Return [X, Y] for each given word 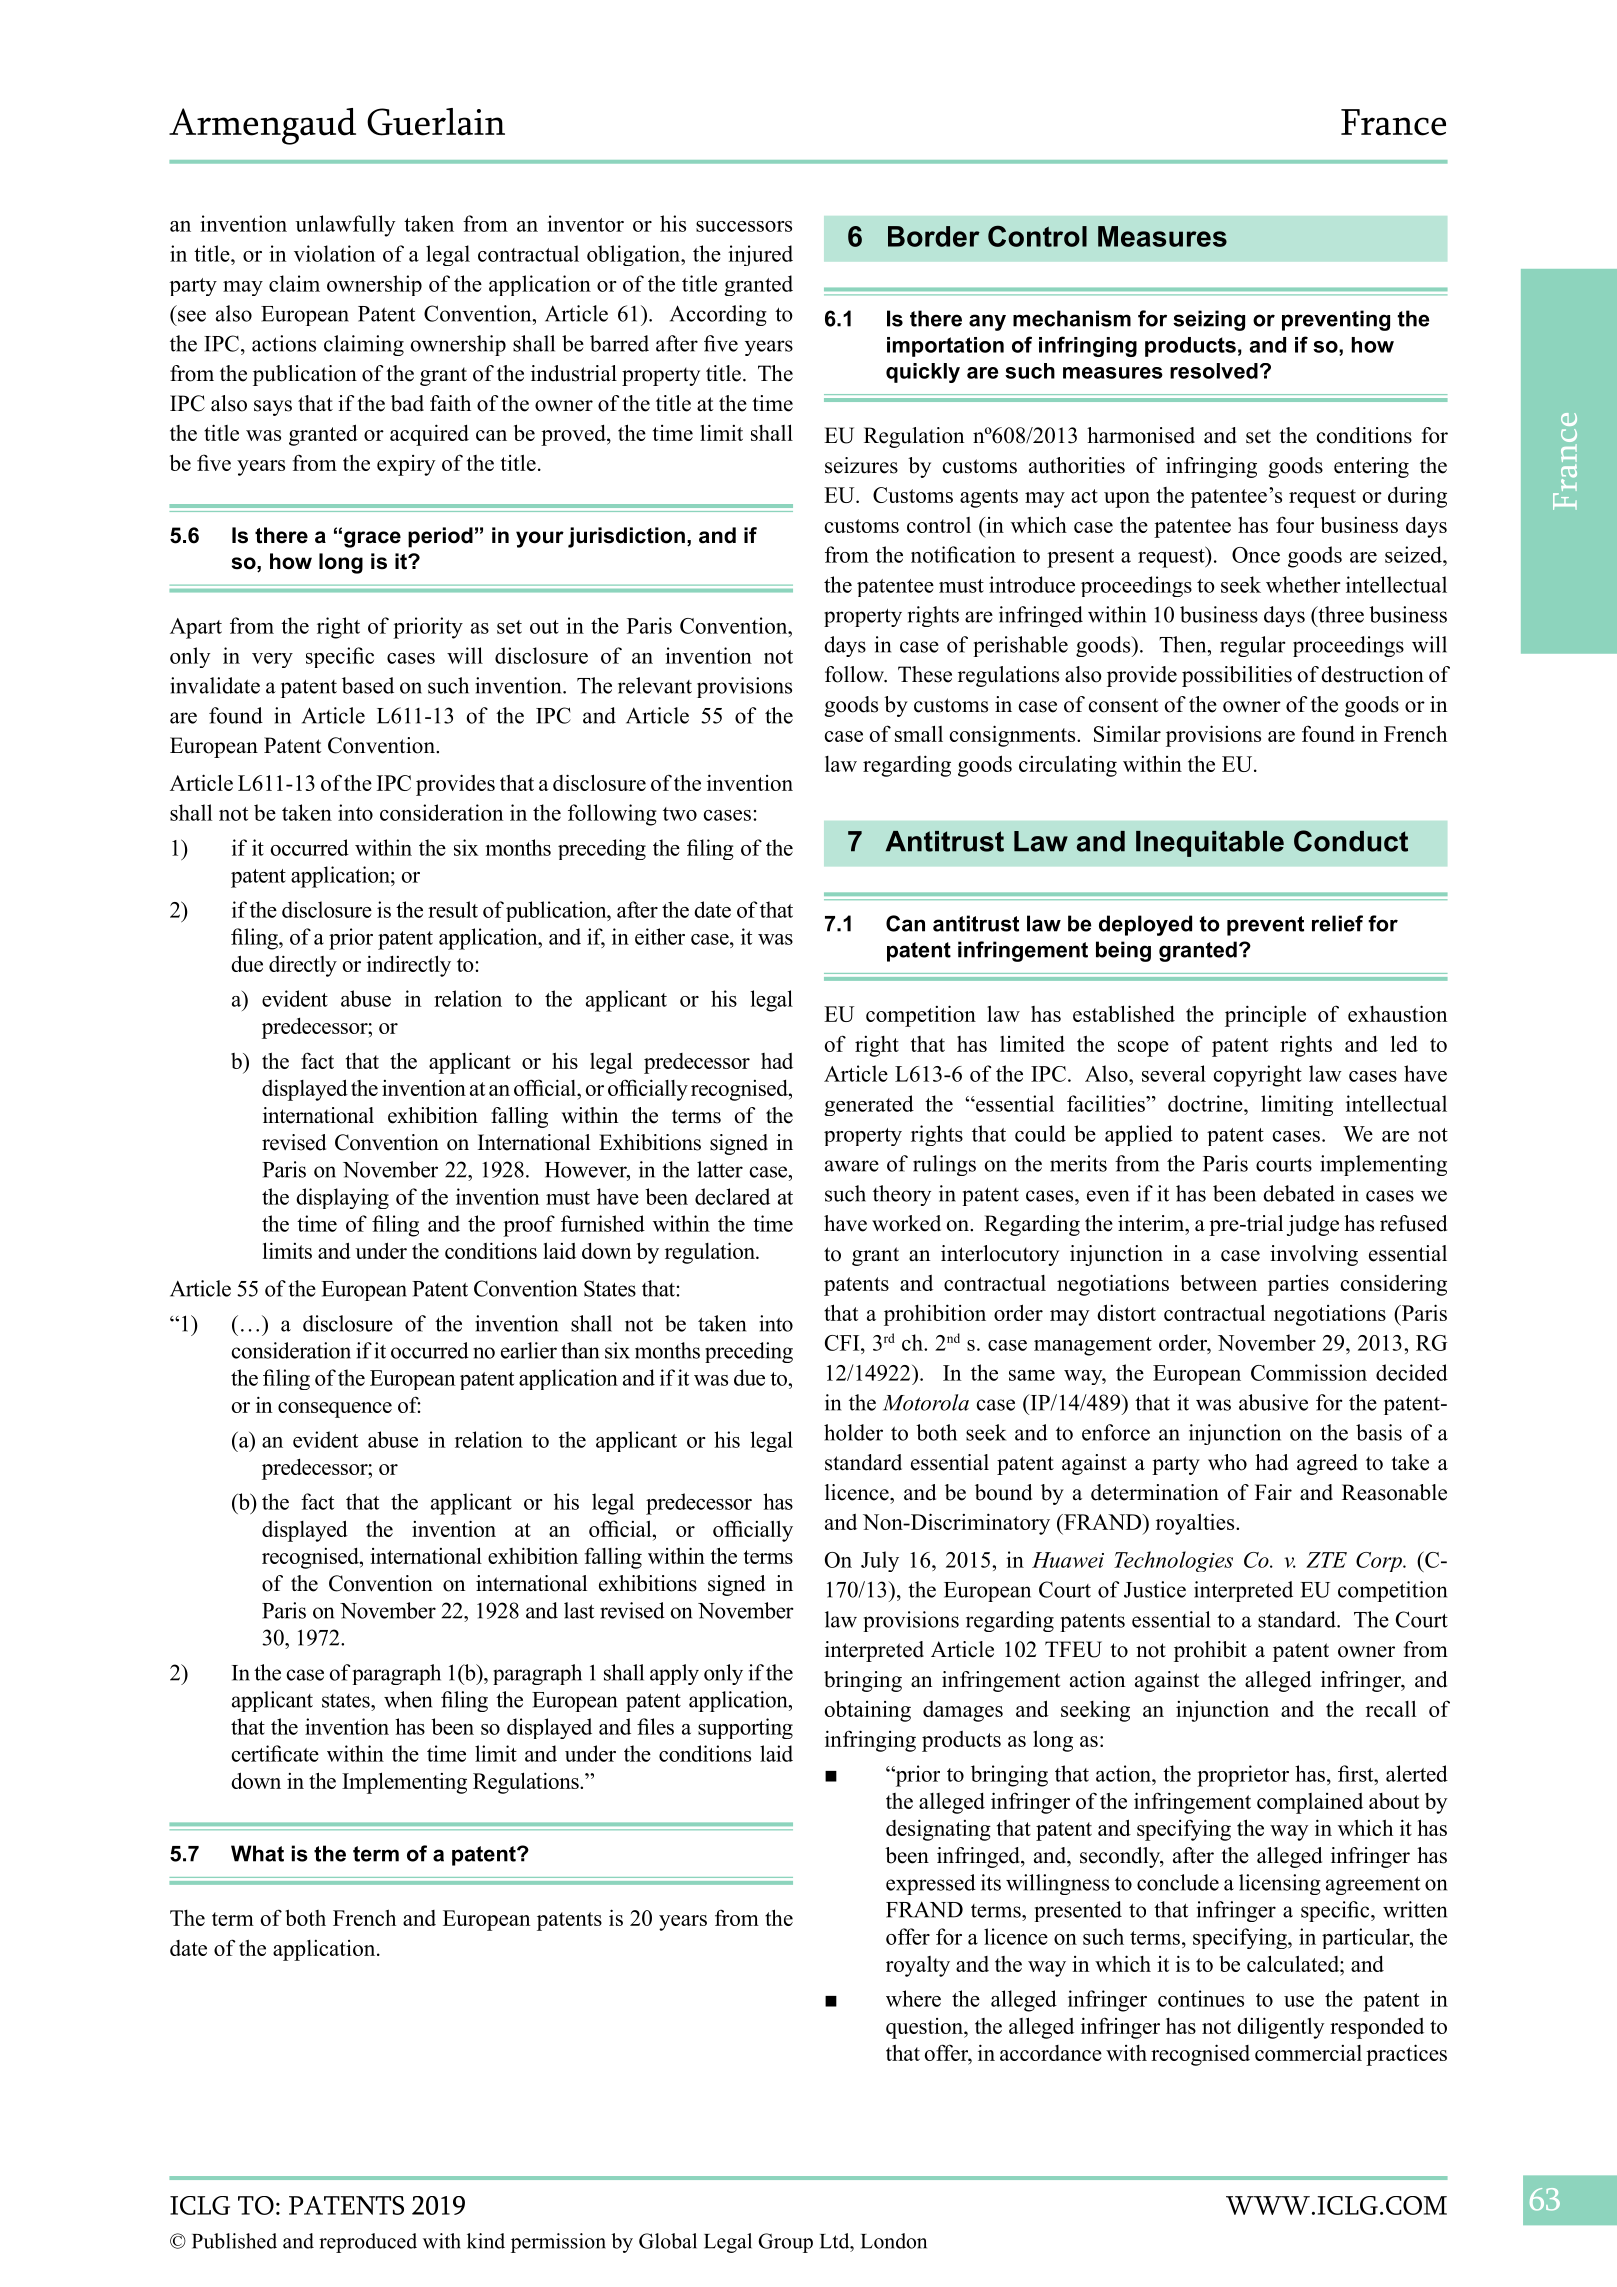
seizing [1209, 320]
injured [760, 255]
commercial [1308, 2053]
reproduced [368, 2243]
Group [785, 2243]
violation [334, 253]
